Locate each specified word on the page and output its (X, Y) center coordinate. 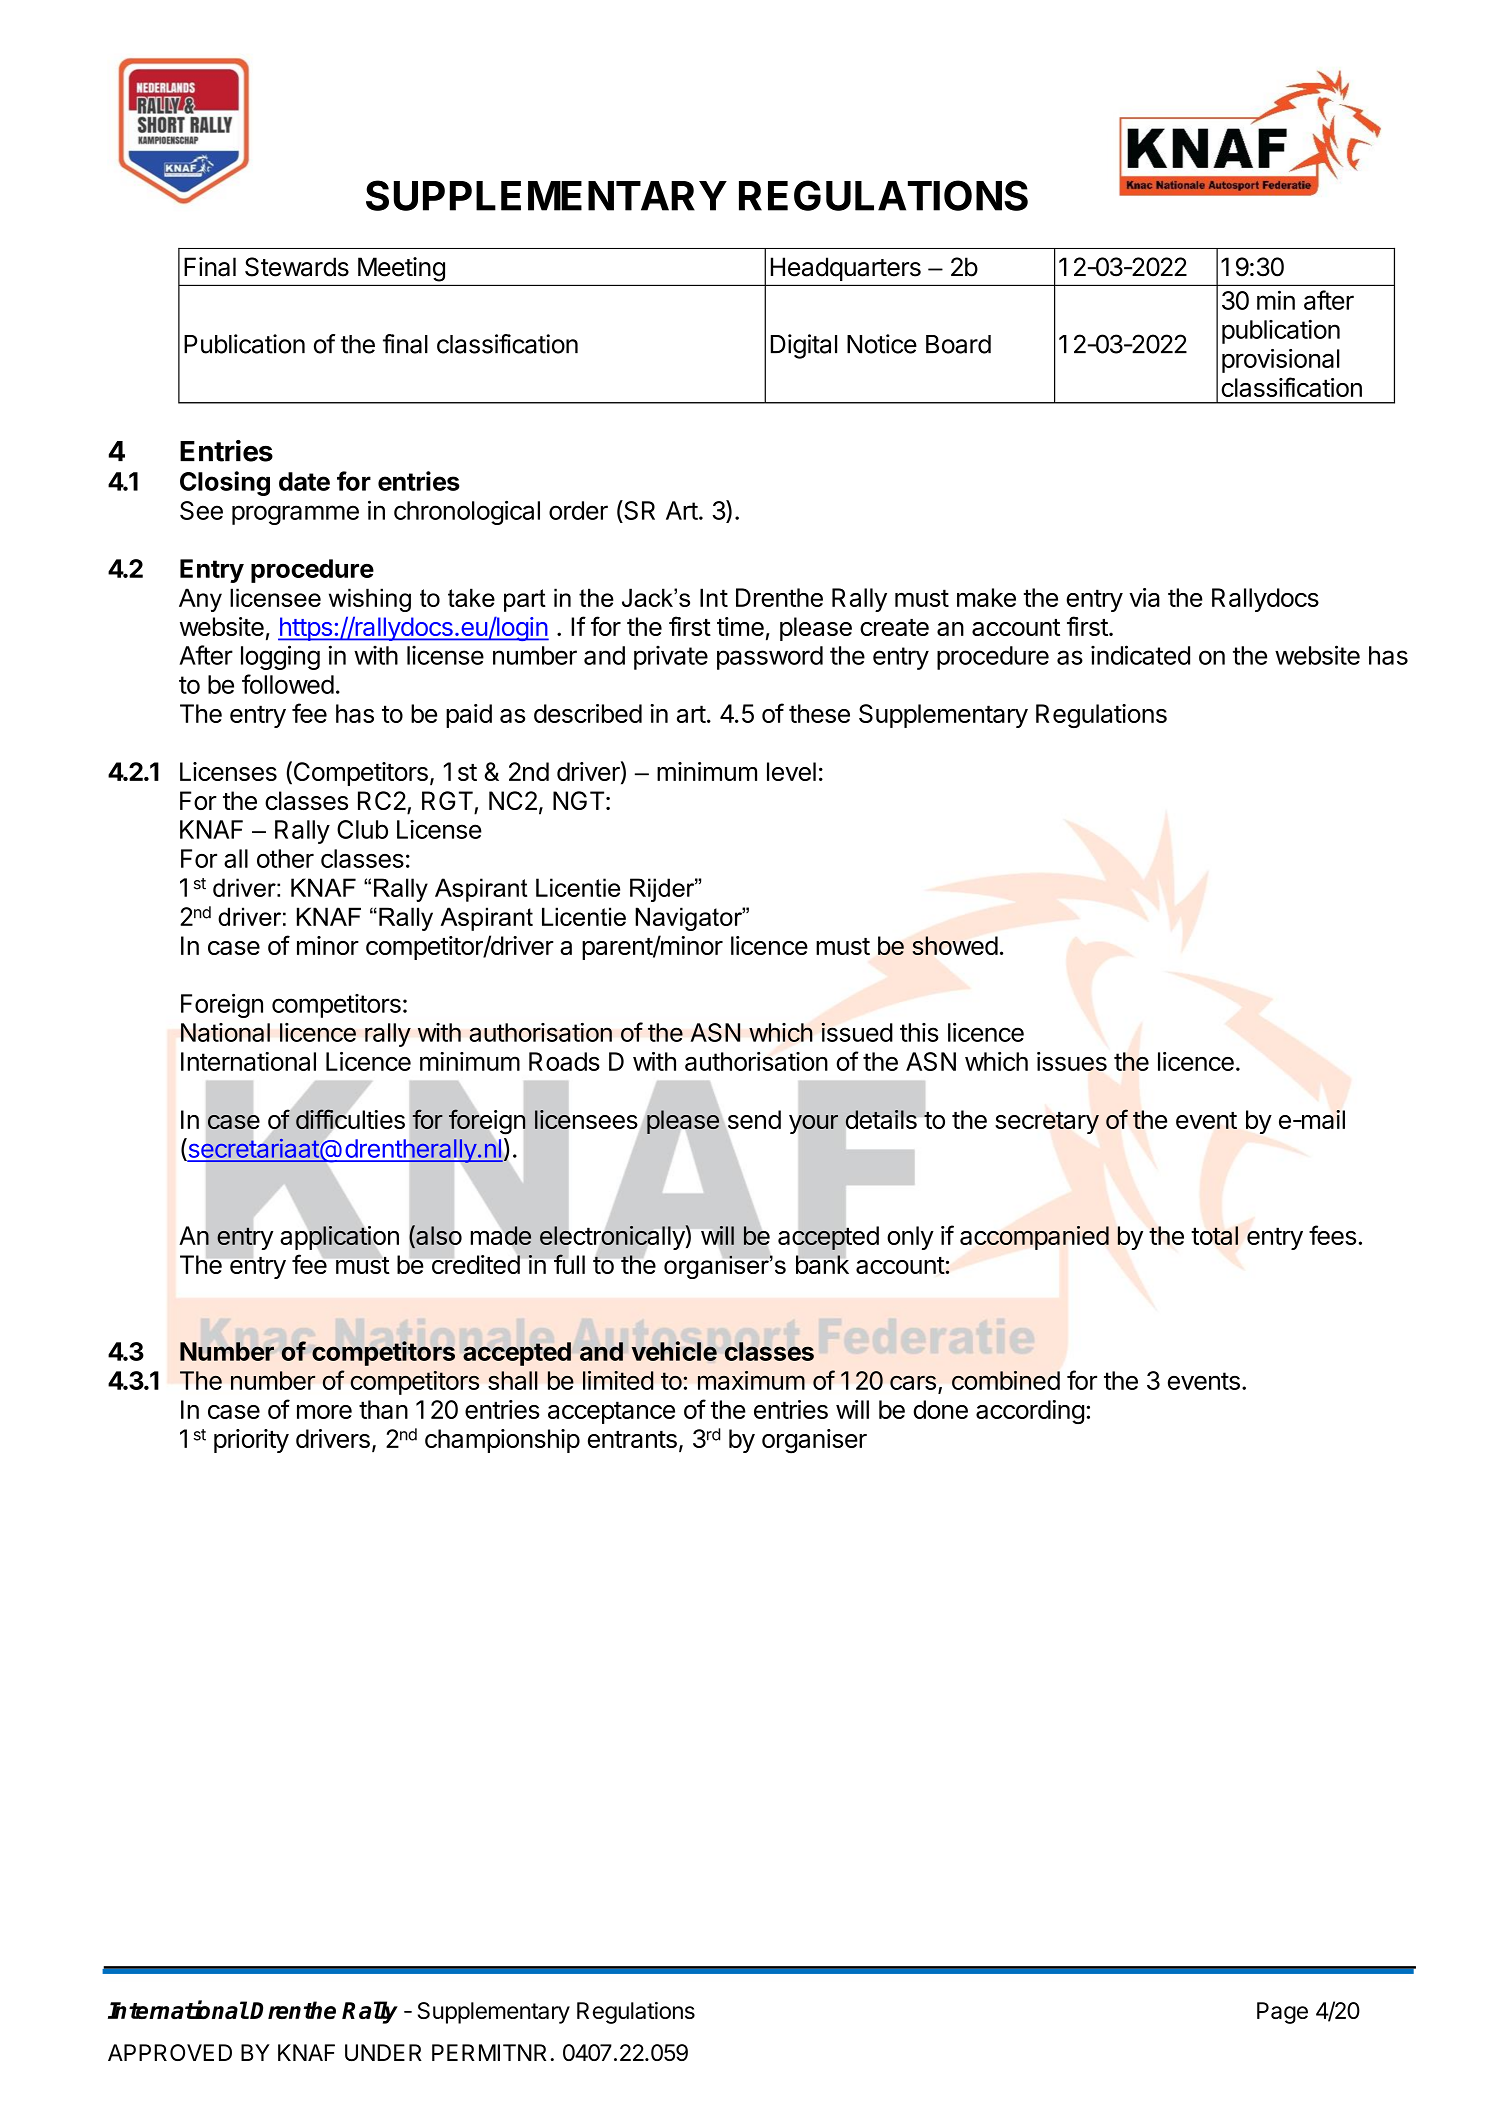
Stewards (297, 267)
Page (1282, 2013)
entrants (632, 1439)
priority (251, 1441)
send (753, 1120)
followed (288, 684)
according (1030, 1412)
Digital (804, 346)
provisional (1281, 361)
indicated (1140, 655)
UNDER (383, 2052)
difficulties (349, 1119)
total (1214, 1235)
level (791, 771)
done (940, 1409)
